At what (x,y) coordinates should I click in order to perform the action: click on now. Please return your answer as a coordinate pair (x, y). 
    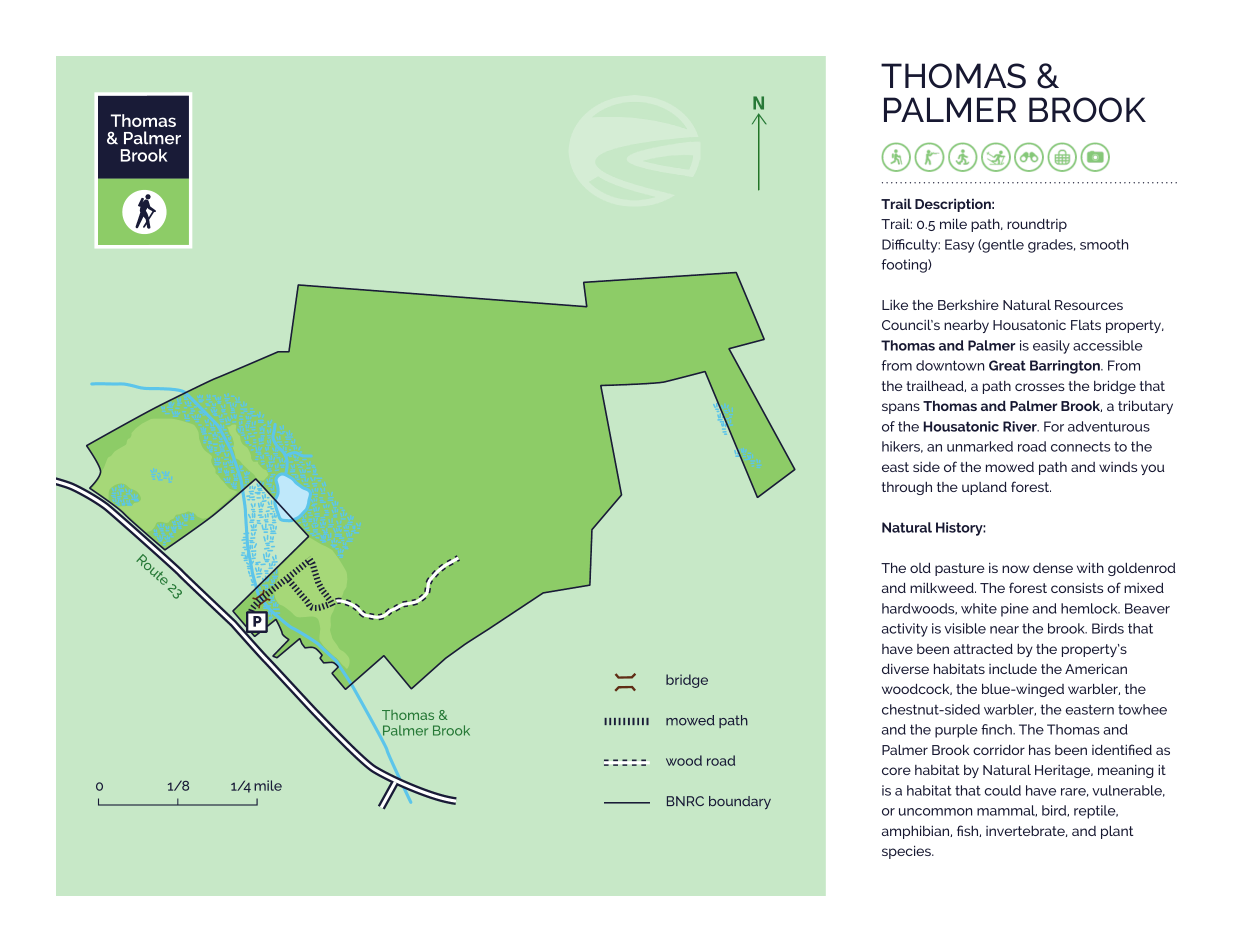
    Looking at the image, I should click on (1015, 569).
